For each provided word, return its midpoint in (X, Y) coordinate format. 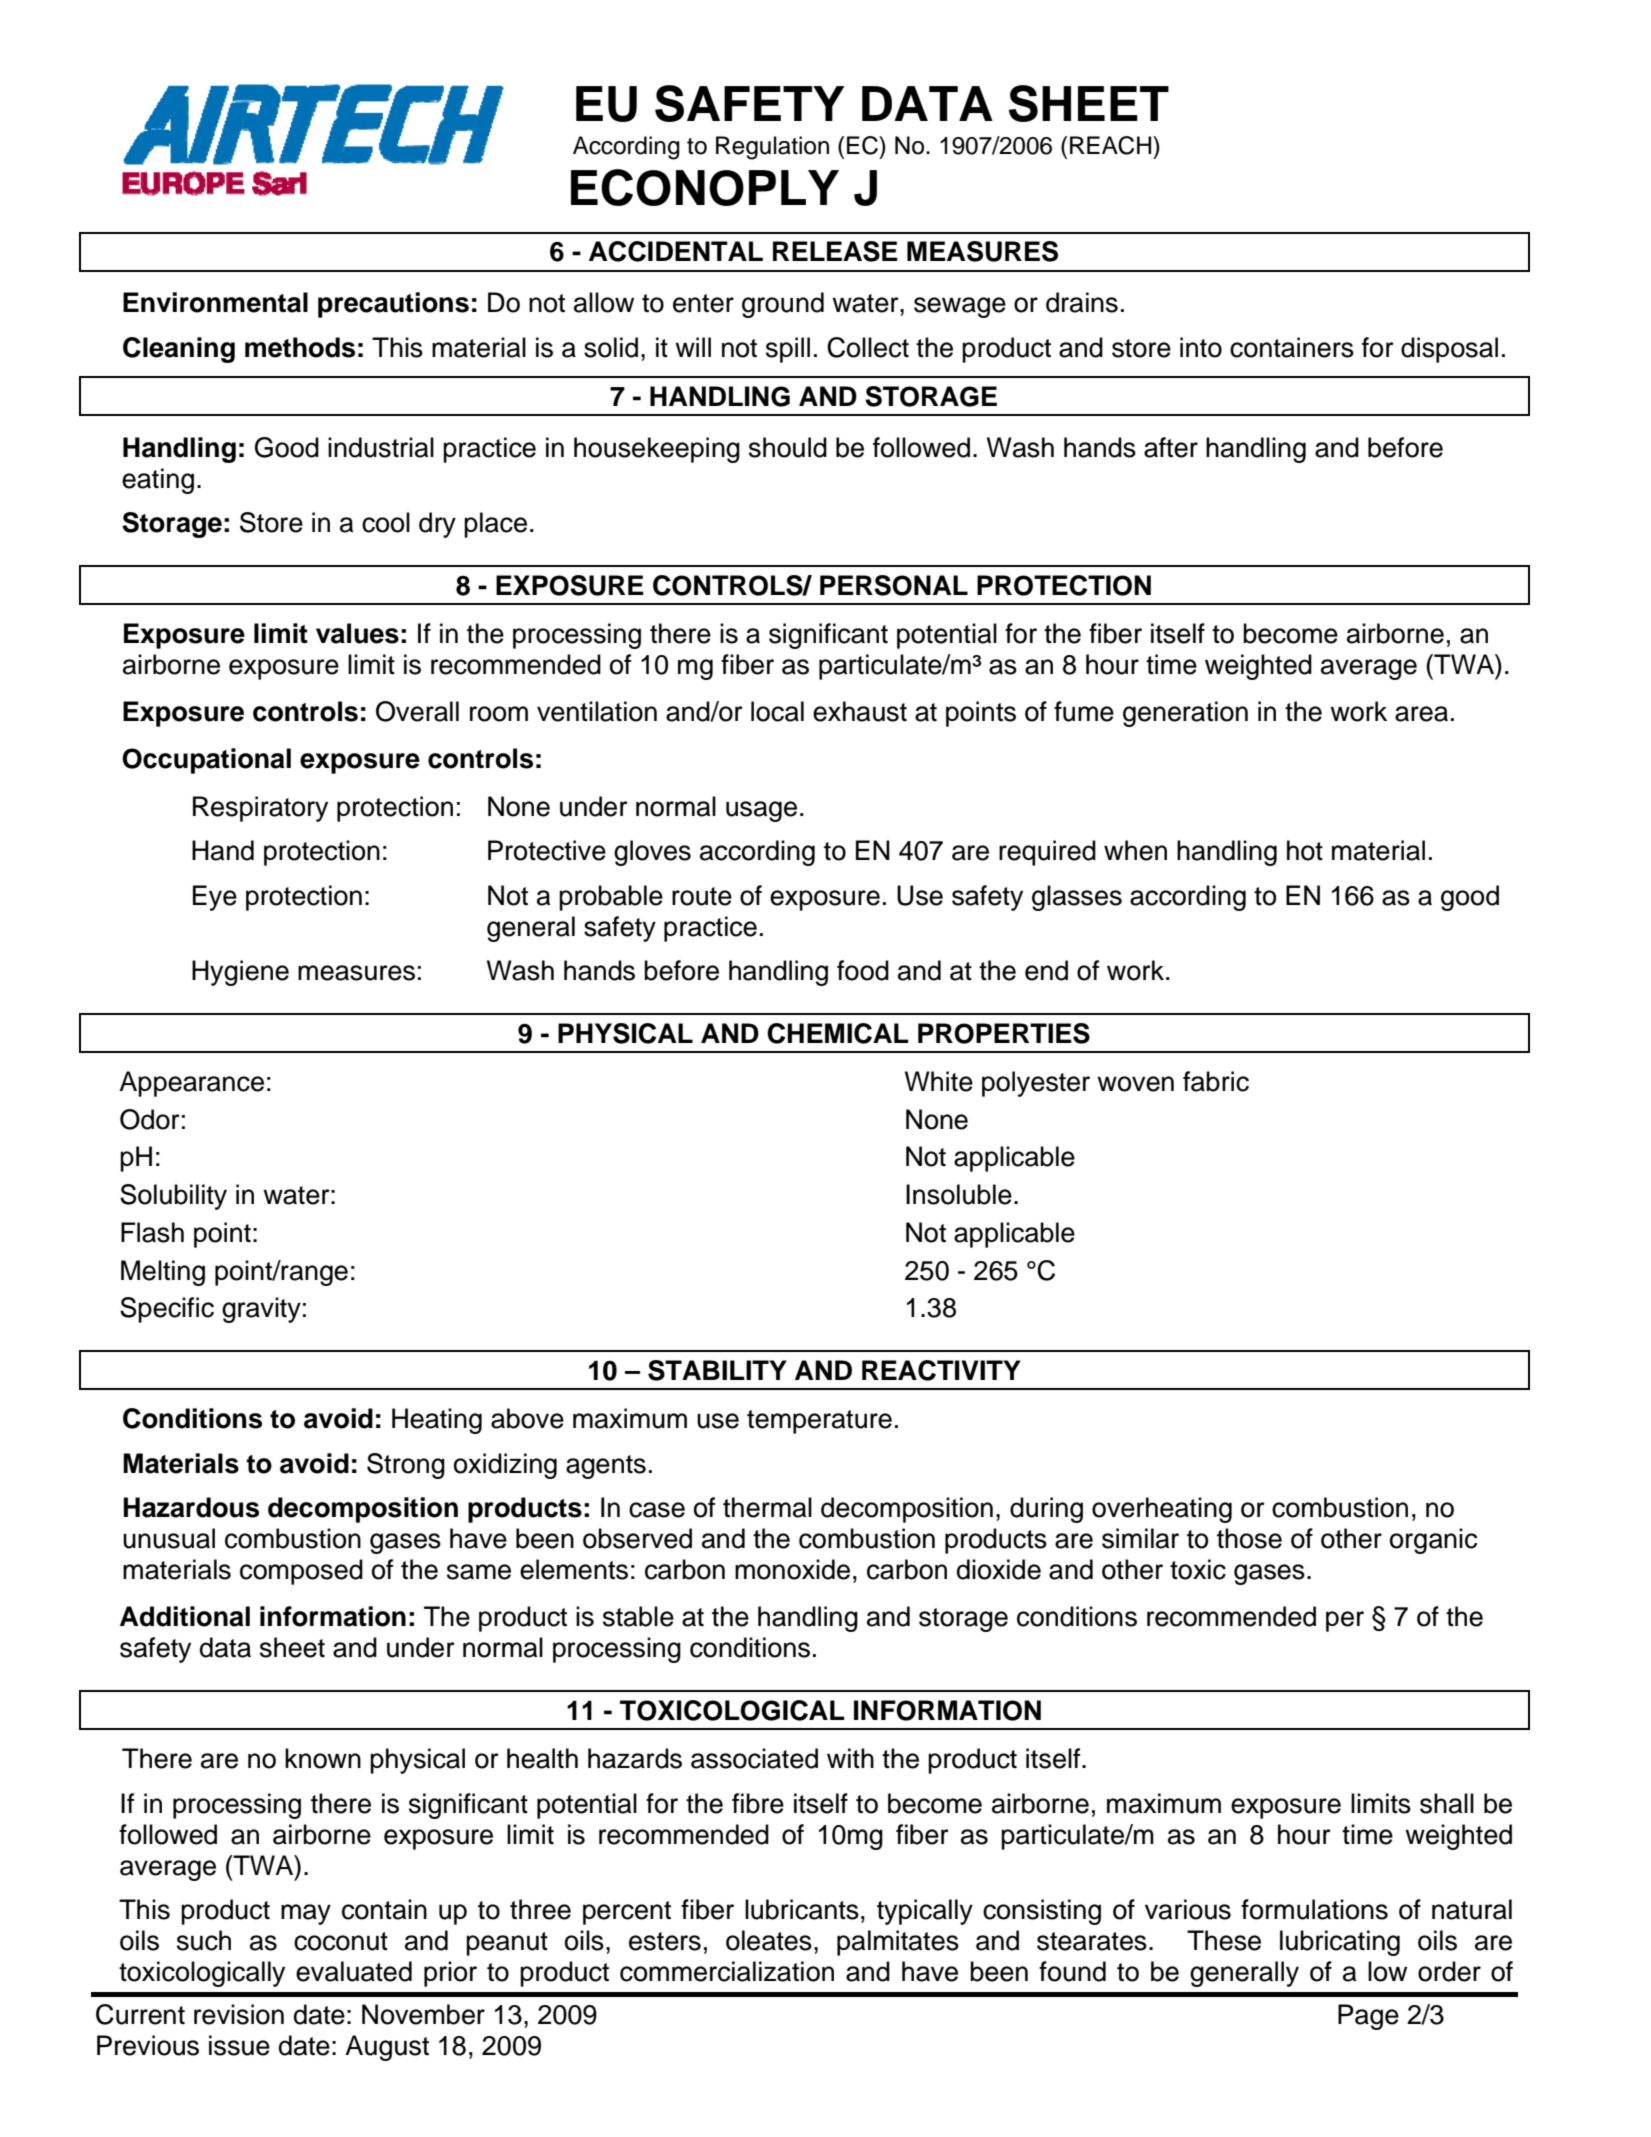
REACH (1112, 145)
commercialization (727, 1971)
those (1249, 1538)
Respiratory (260, 809)
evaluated (354, 1971)
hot (1305, 850)
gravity (261, 1310)
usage (761, 811)
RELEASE (835, 251)
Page (1368, 2017)
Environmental (215, 302)
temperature (819, 1422)
